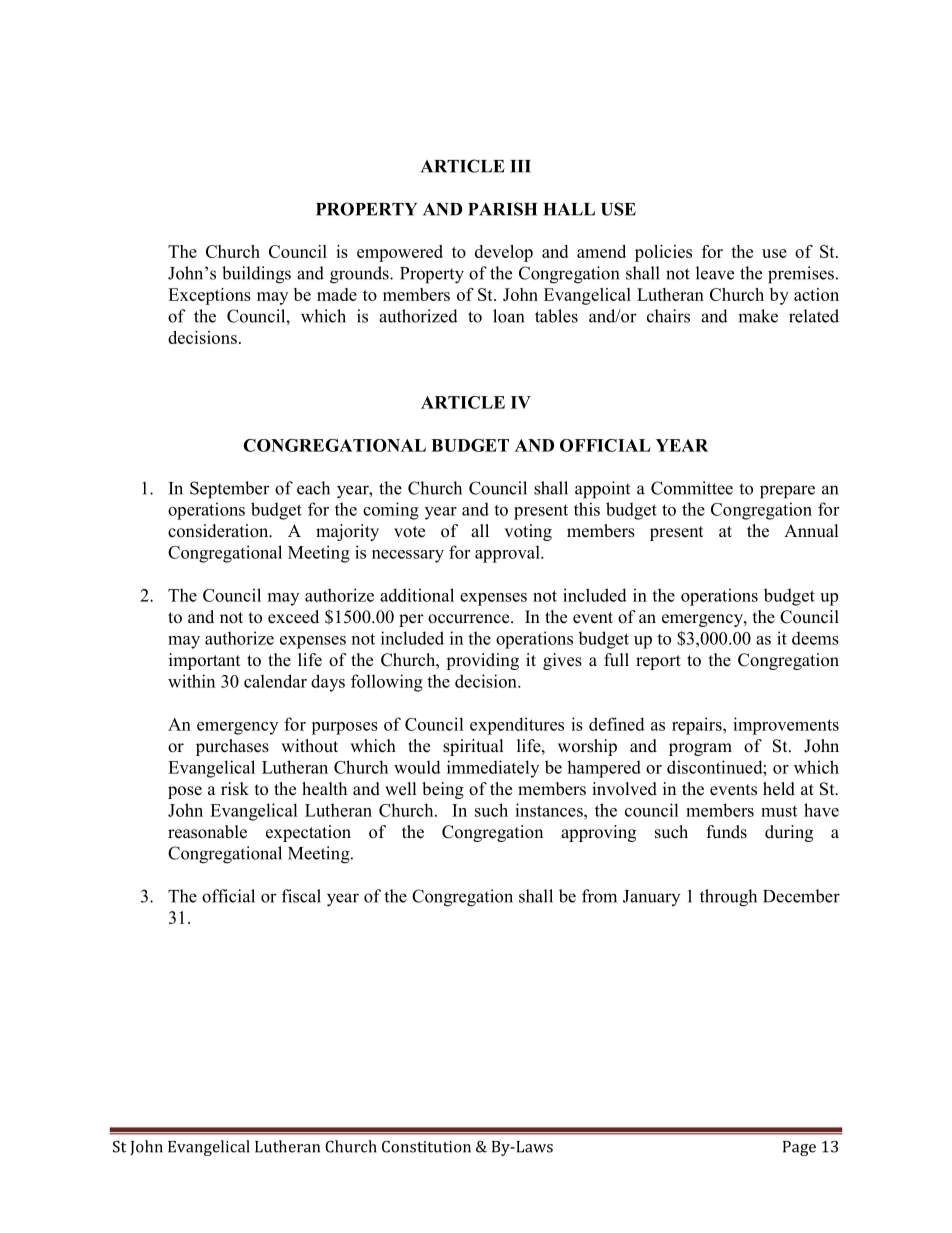 The width and height of the image is (952, 1233). I want to click on PARISH, so click(502, 209).
